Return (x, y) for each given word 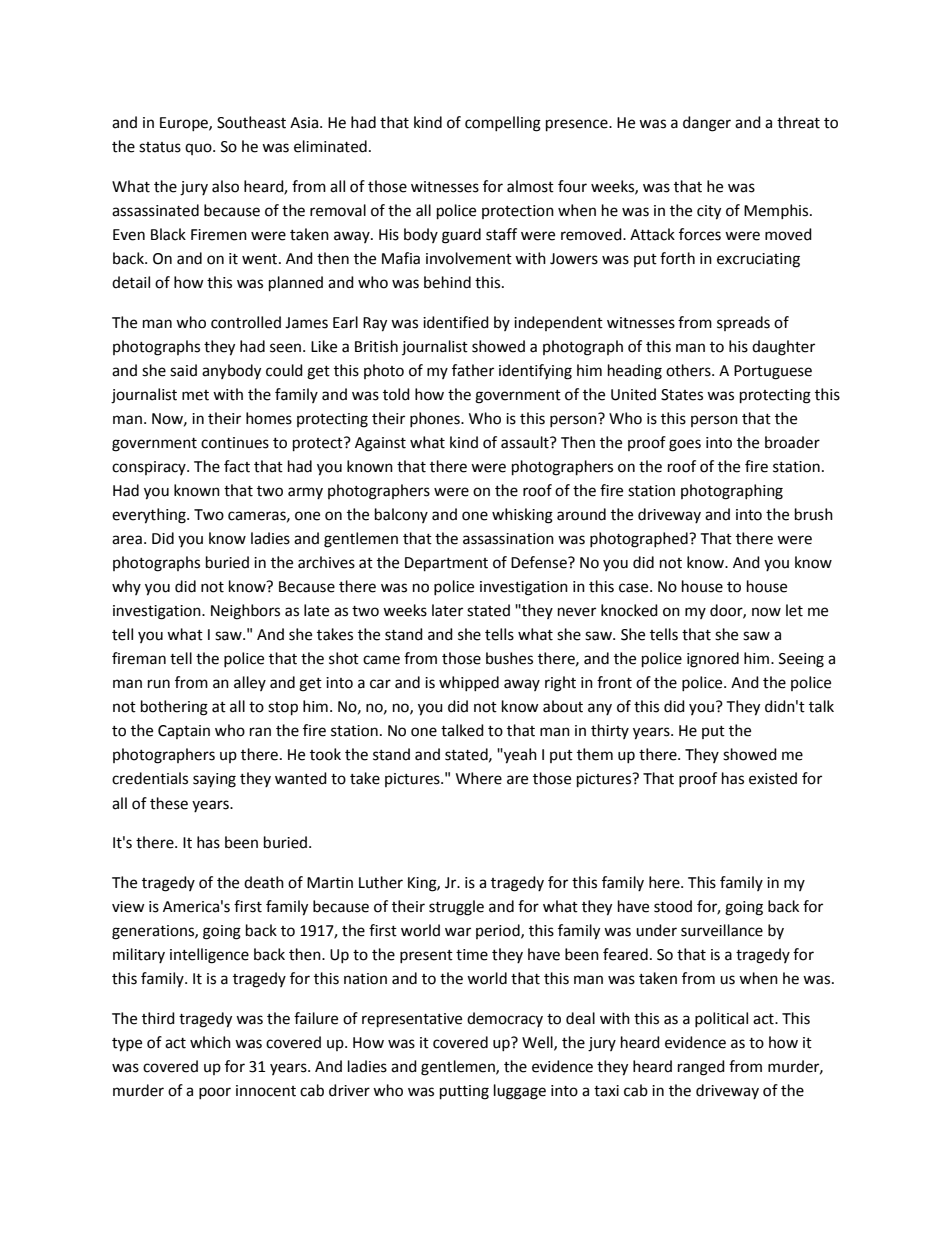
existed (773, 778)
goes (685, 445)
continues (235, 443)
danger (707, 124)
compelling (503, 124)
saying (214, 780)
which (210, 1042)
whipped (469, 683)
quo (199, 149)
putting (464, 1092)
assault (526, 442)
